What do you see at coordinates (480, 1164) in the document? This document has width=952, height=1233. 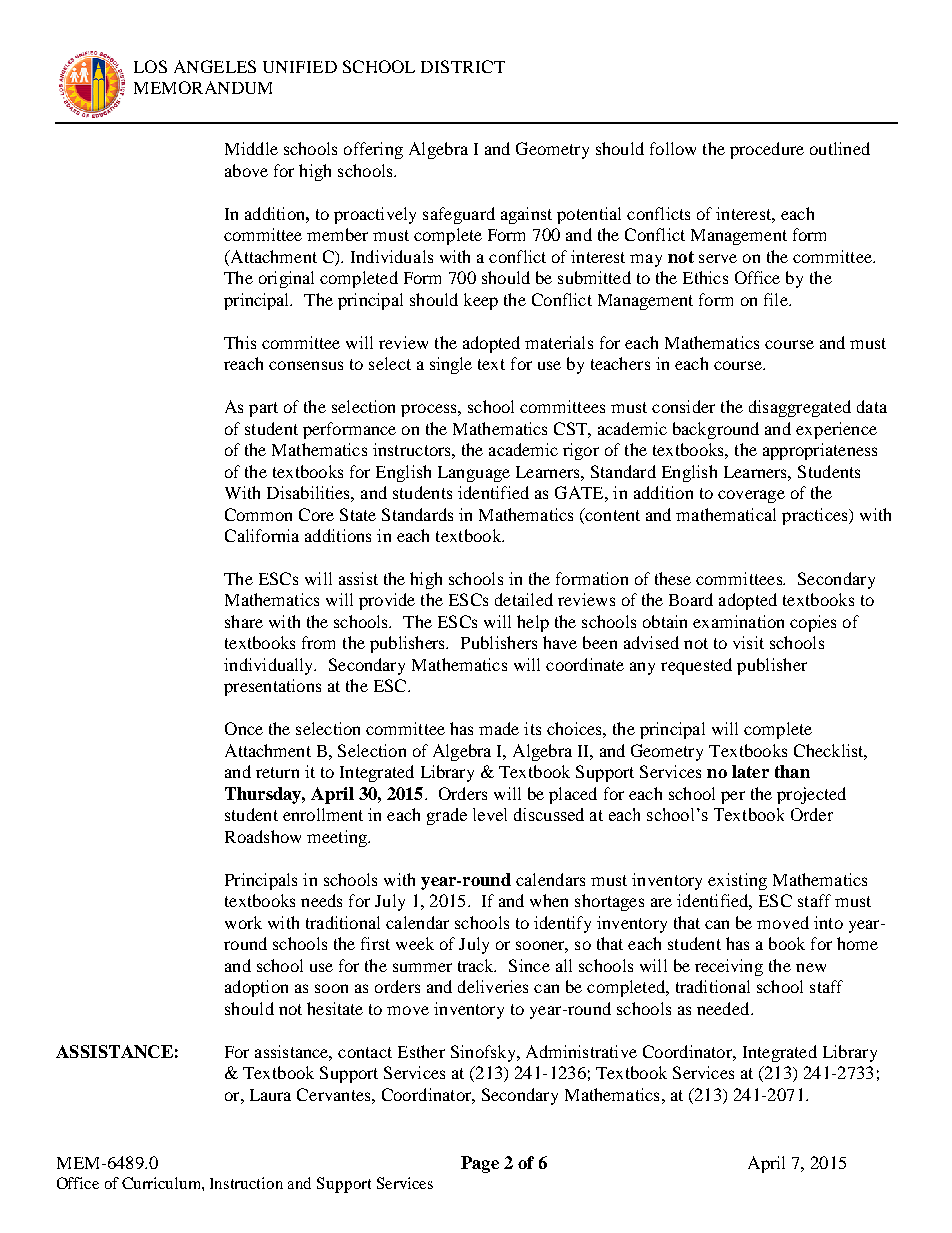 I see `Page` at bounding box center [480, 1164].
